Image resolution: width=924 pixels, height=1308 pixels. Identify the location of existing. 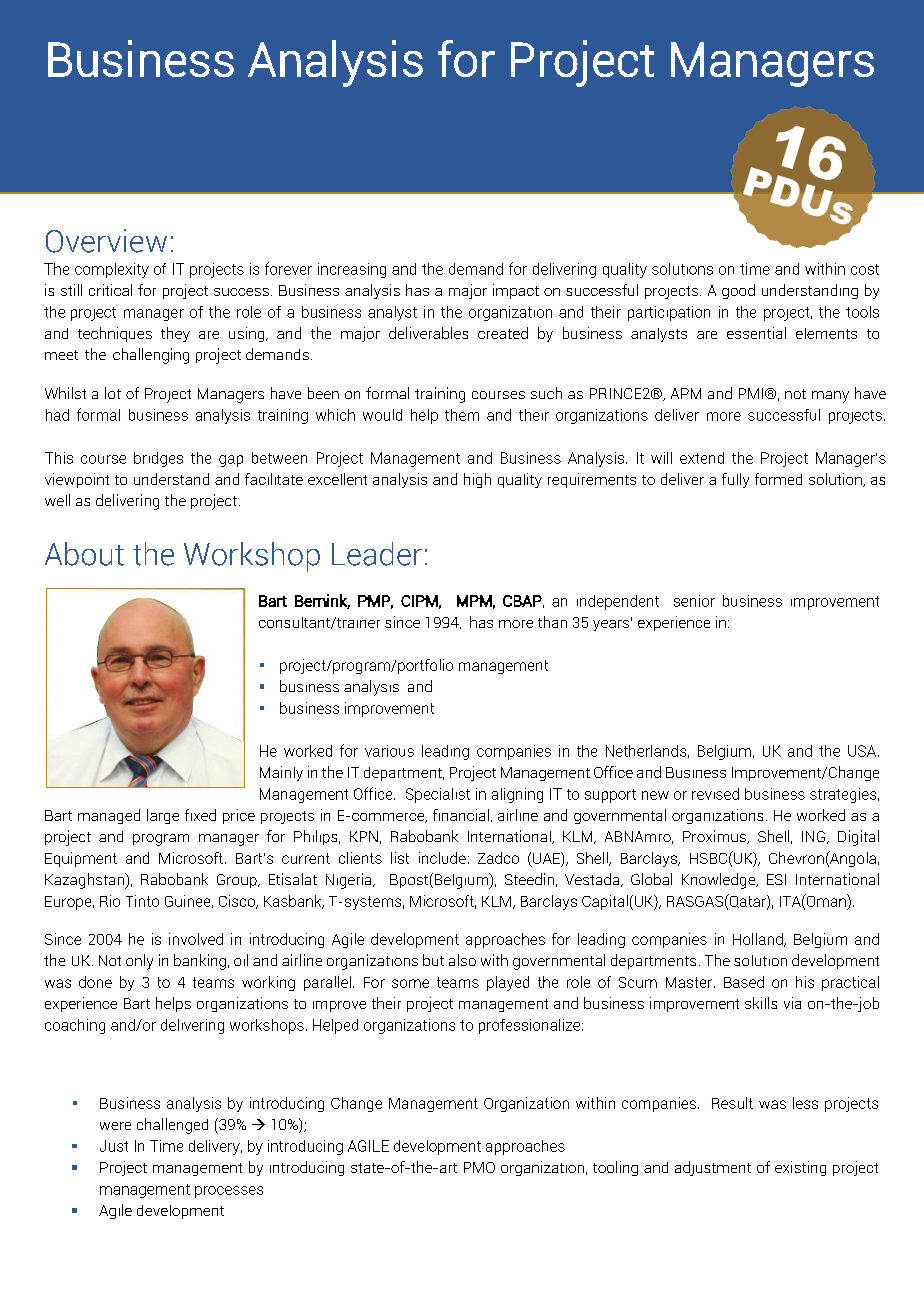
(800, 1168).
